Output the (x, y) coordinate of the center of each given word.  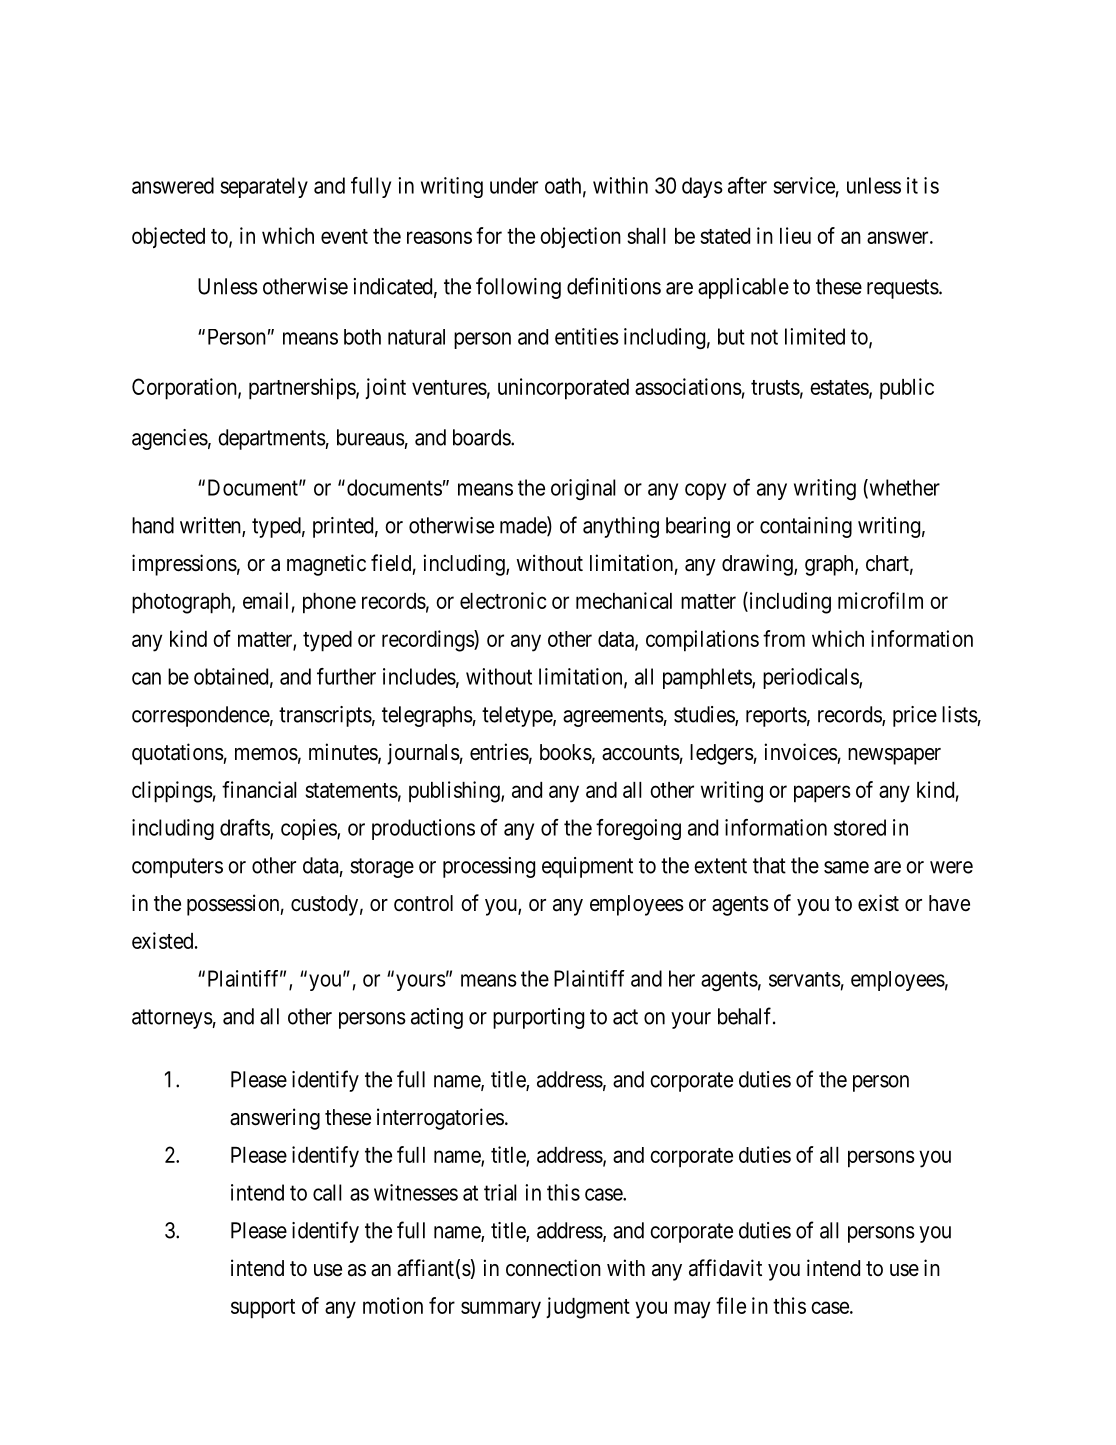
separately (264, 187)
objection (580, 237)
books (566, 752)
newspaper (894, 756)
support (263, 1309)
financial (259, 789)
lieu (795, 235)
